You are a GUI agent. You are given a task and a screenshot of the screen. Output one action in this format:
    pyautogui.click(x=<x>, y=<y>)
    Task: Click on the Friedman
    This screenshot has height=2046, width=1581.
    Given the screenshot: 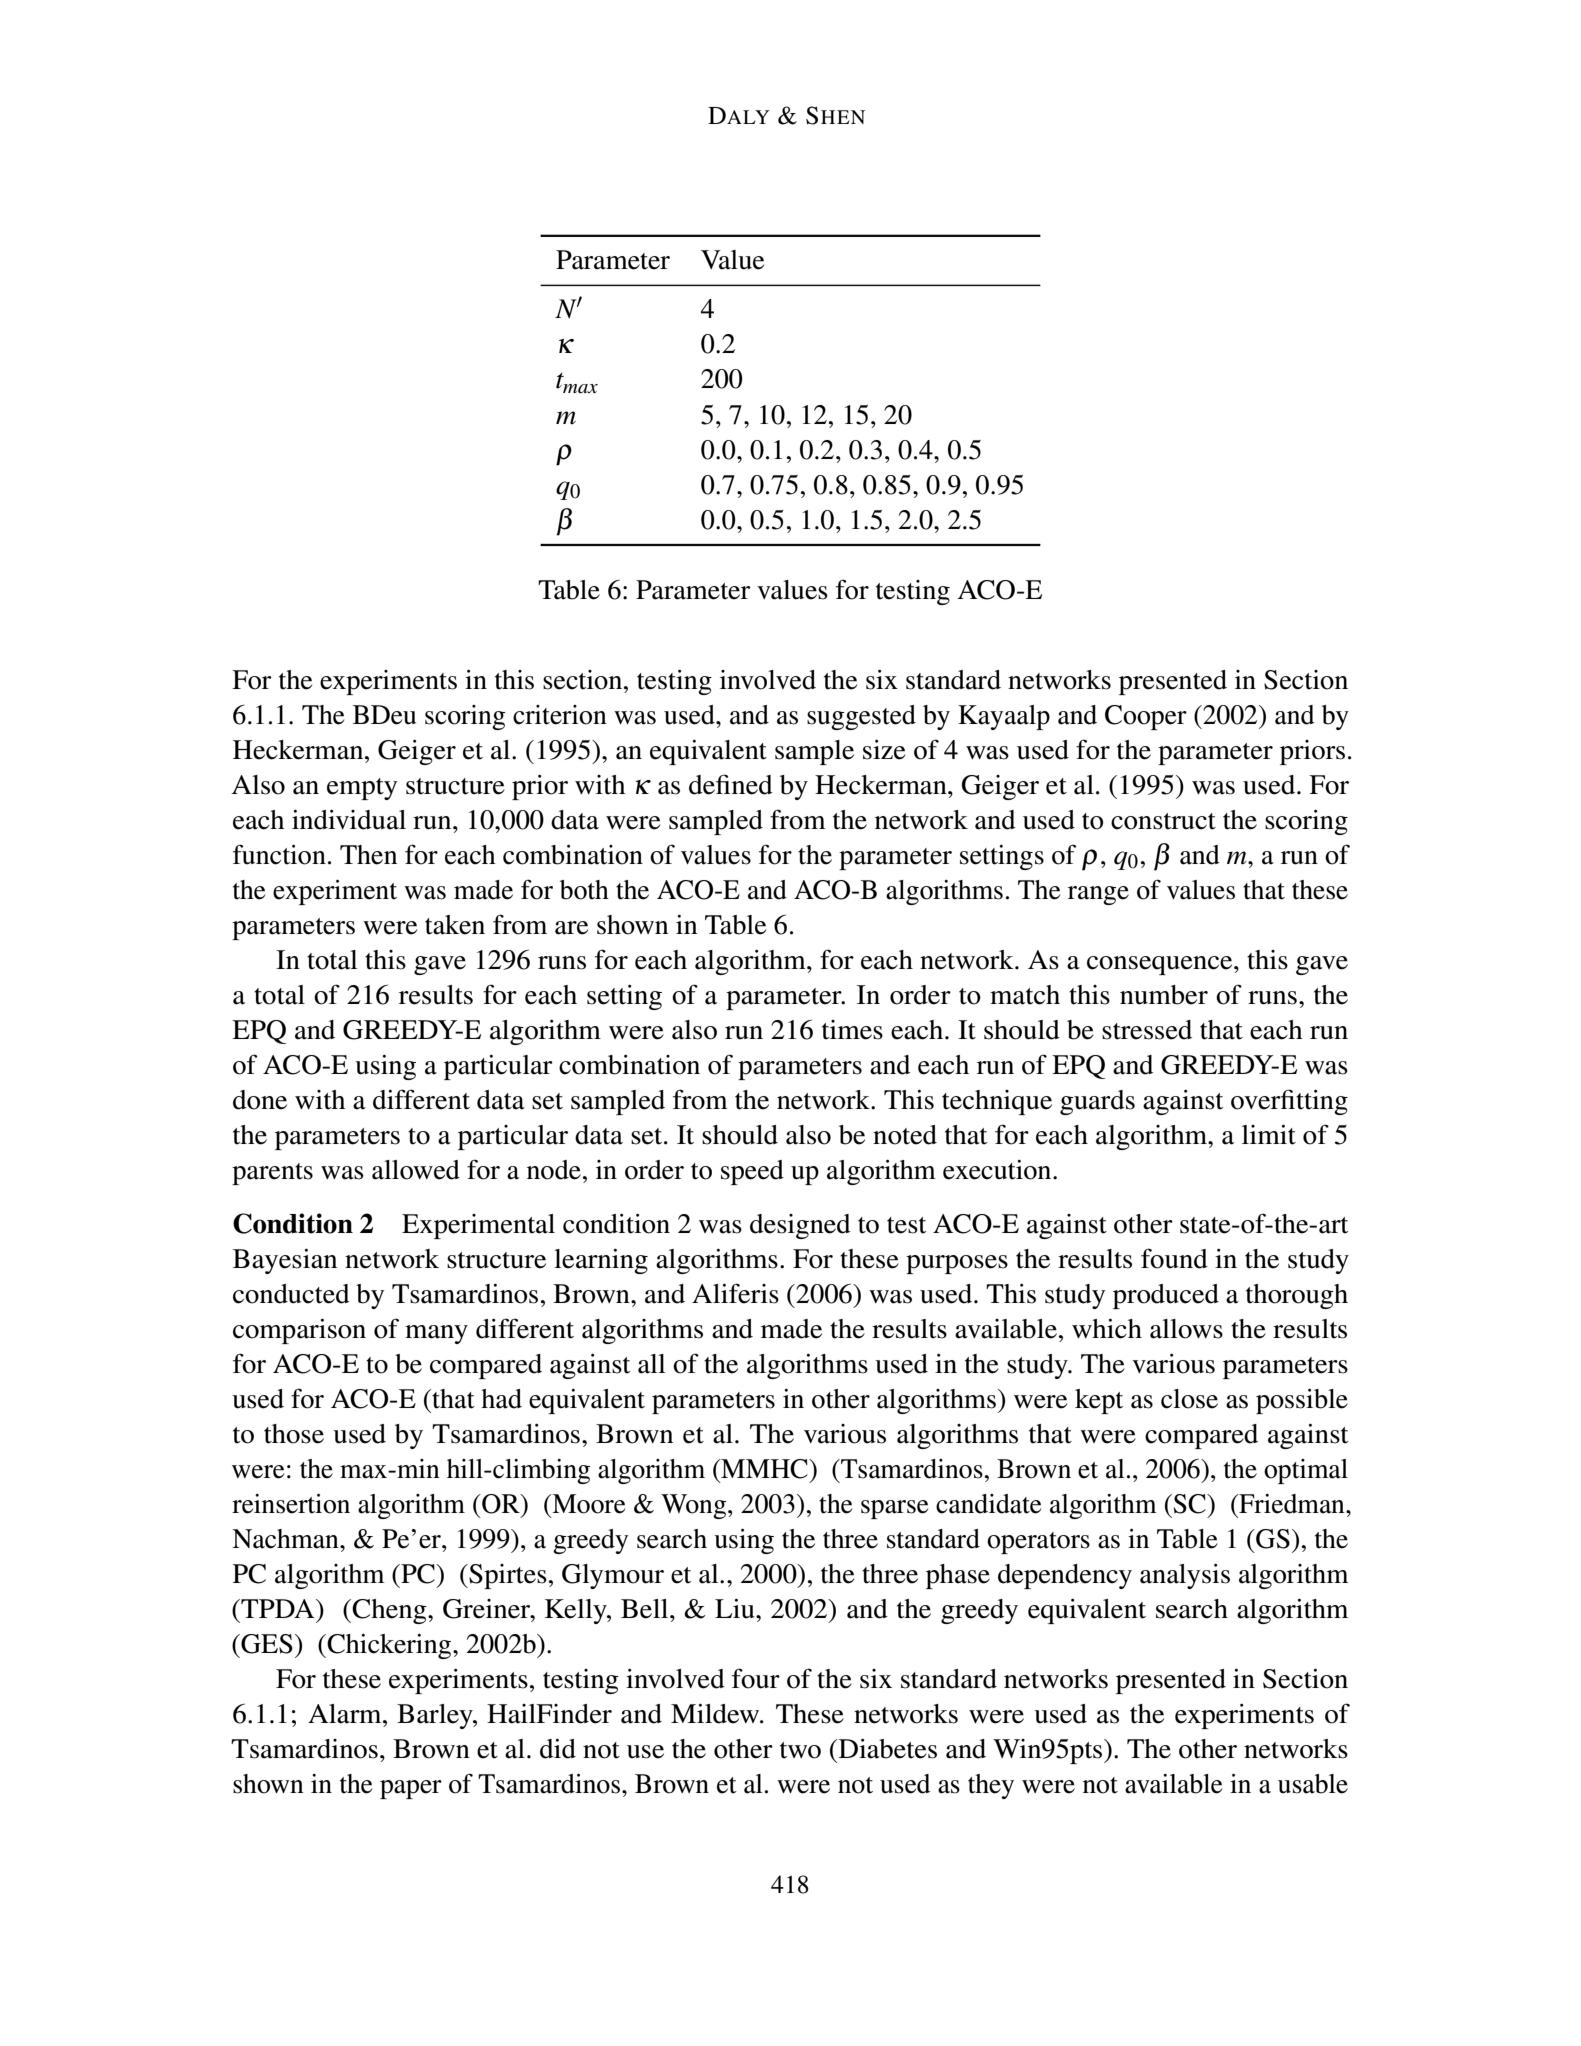 What is the action you would take?
    pyautogui.click(x=1292, y=1504)
